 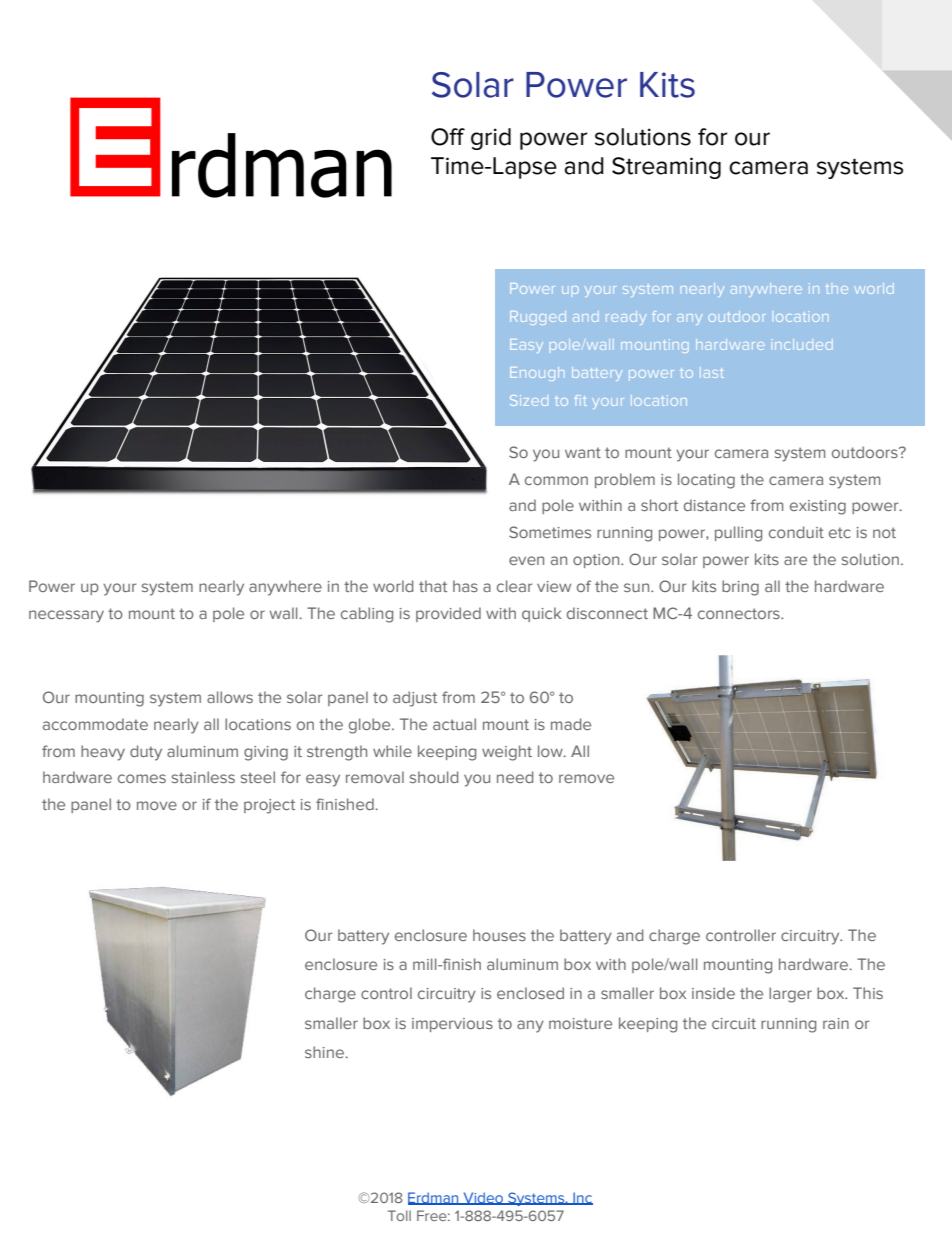 What do you see at coordinates (666, 168) in the screenshot?
I see `Streaming` at bounding box center [666, 168].
